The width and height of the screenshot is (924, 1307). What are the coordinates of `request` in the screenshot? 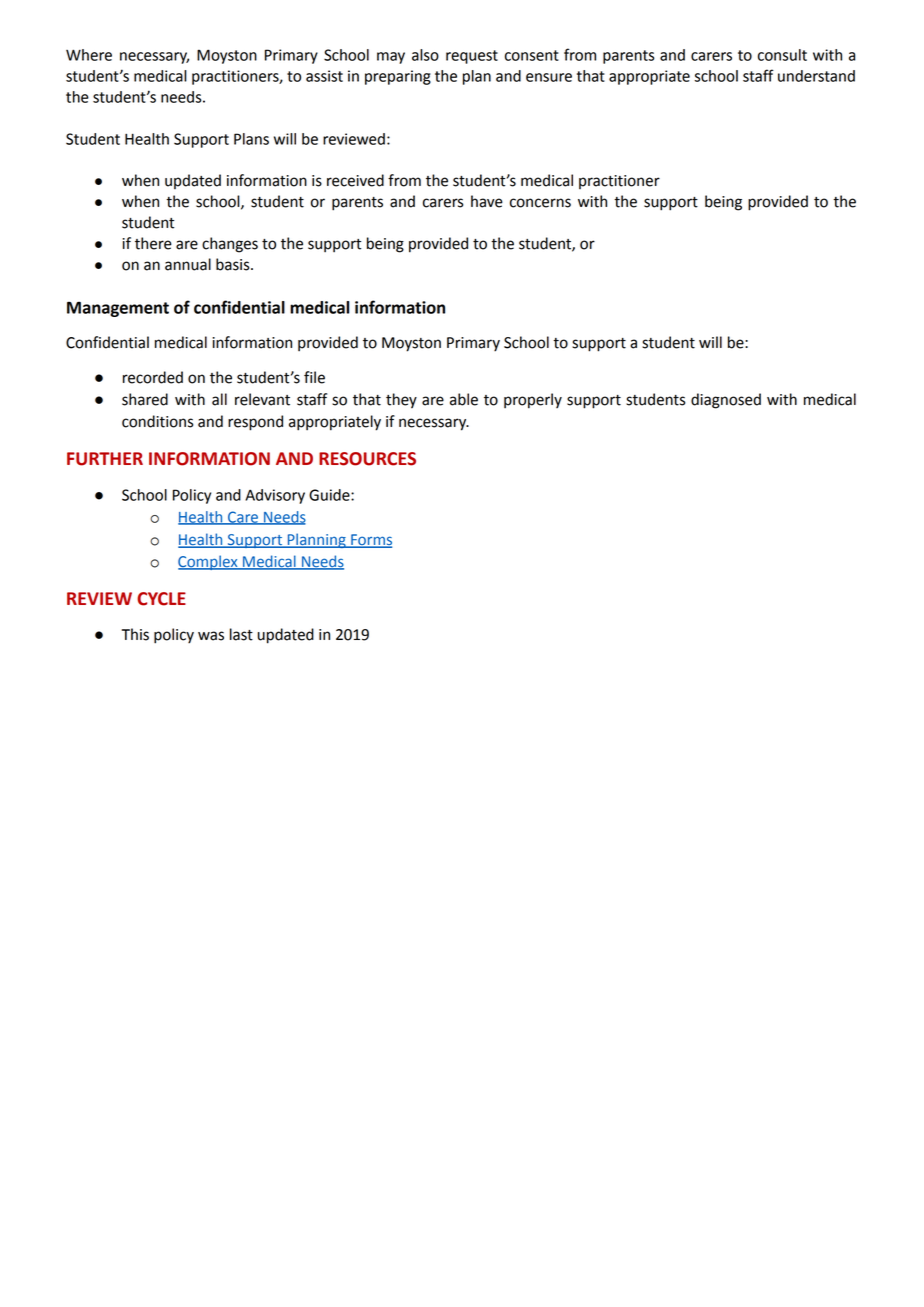 It's located at (472, 57).
